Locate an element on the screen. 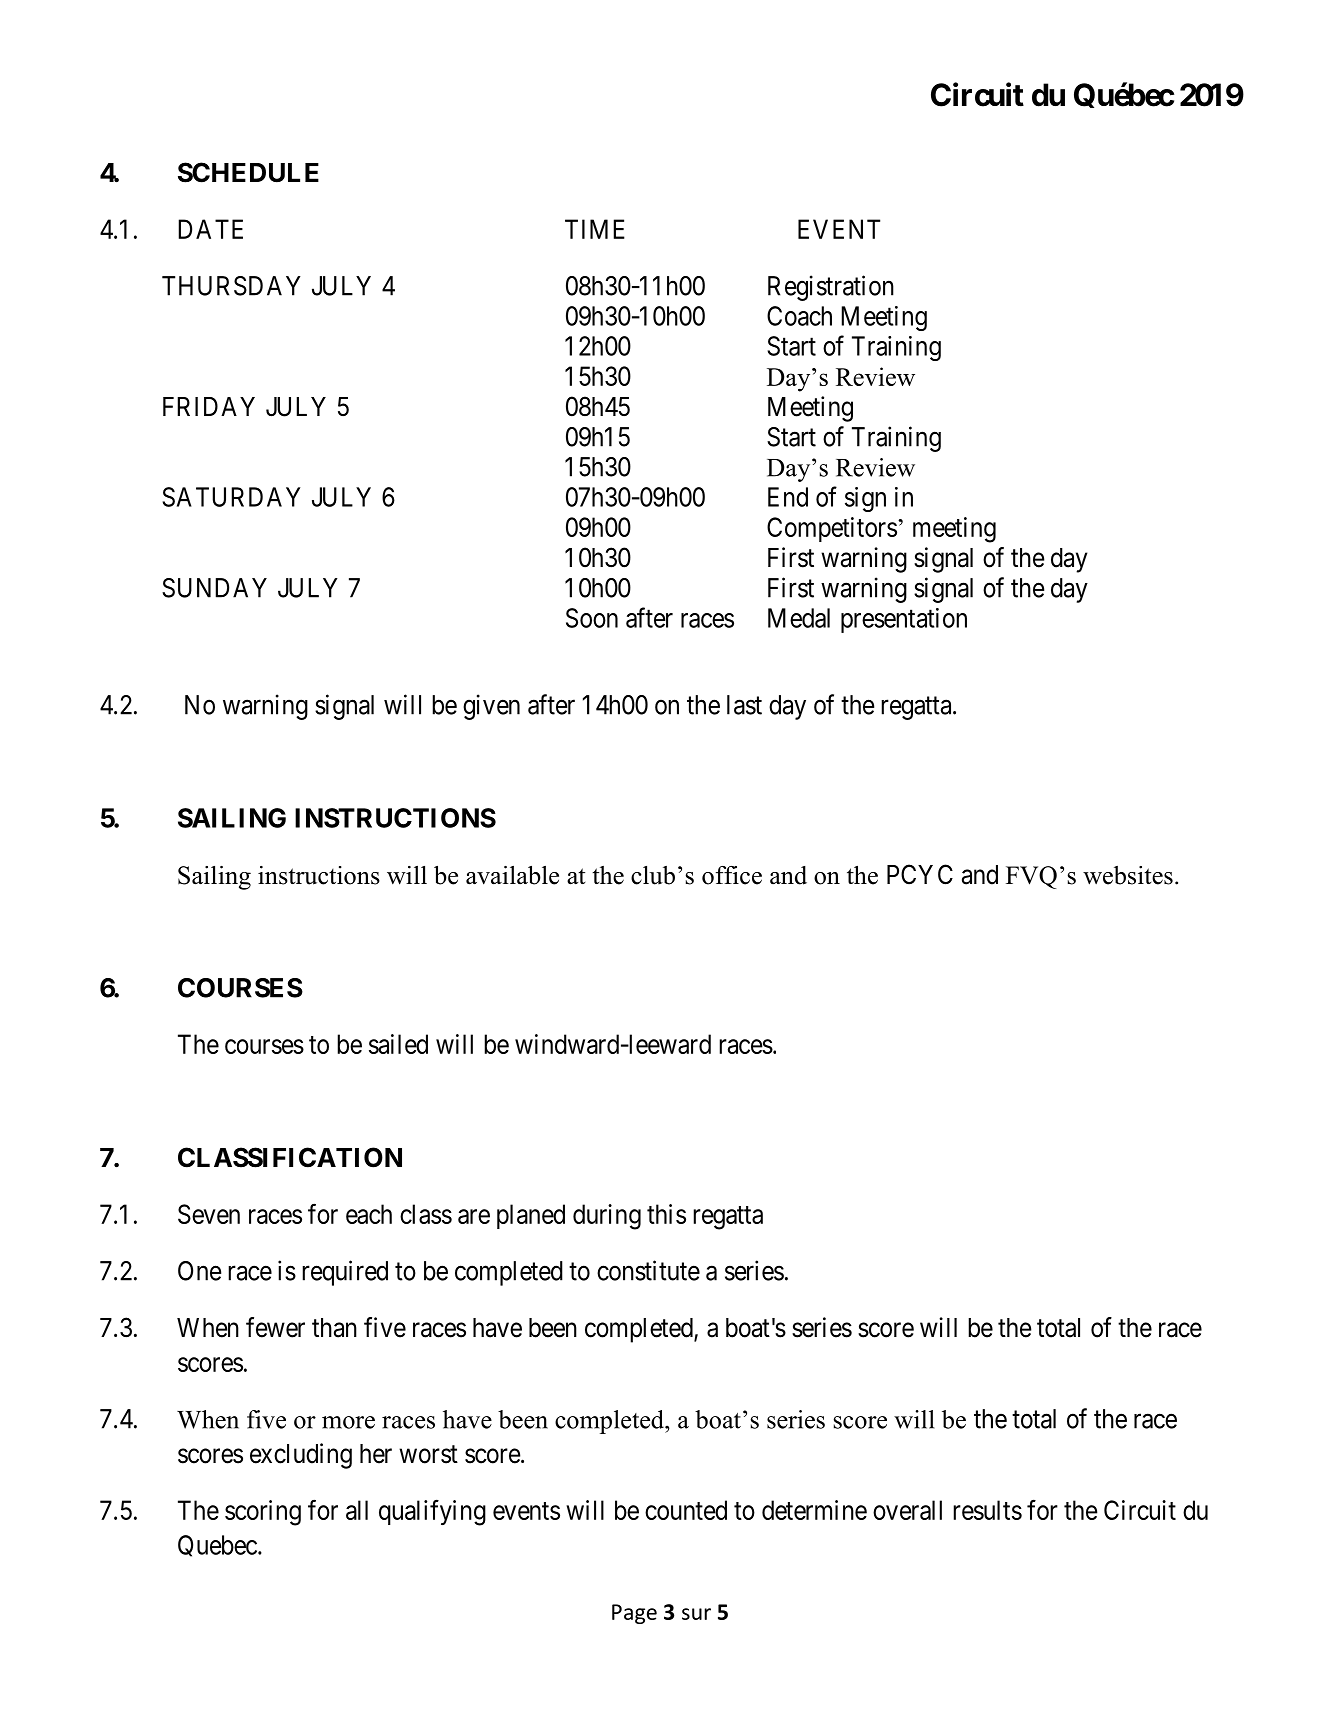  last is located at coordinates (744, 705).
